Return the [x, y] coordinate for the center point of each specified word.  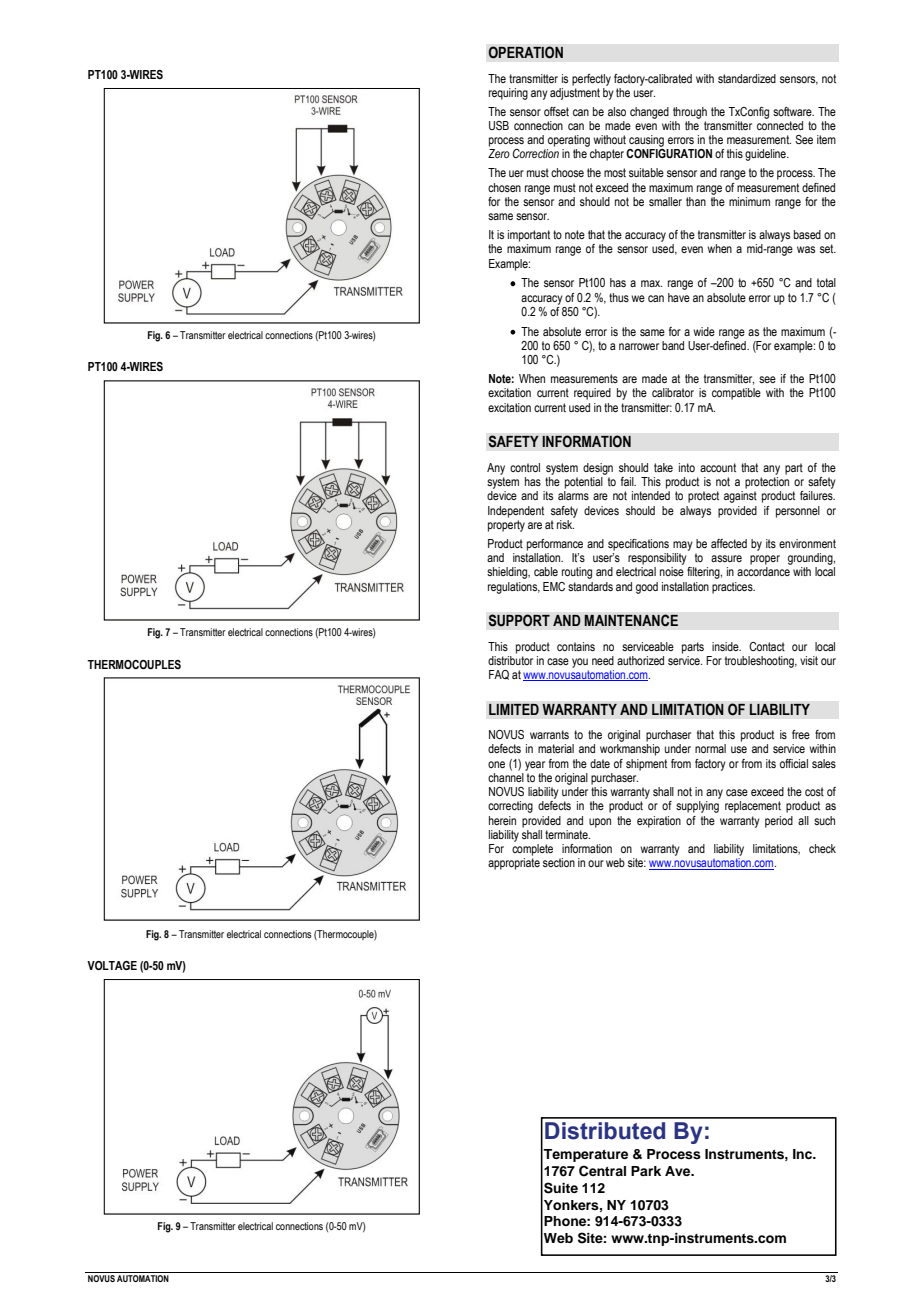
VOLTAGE [112, 965]
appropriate [514, 864]
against [740, 497]
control [525, 467]
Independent [516, 512]
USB [499, 125]
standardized [747, 78]
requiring [508, 94]
